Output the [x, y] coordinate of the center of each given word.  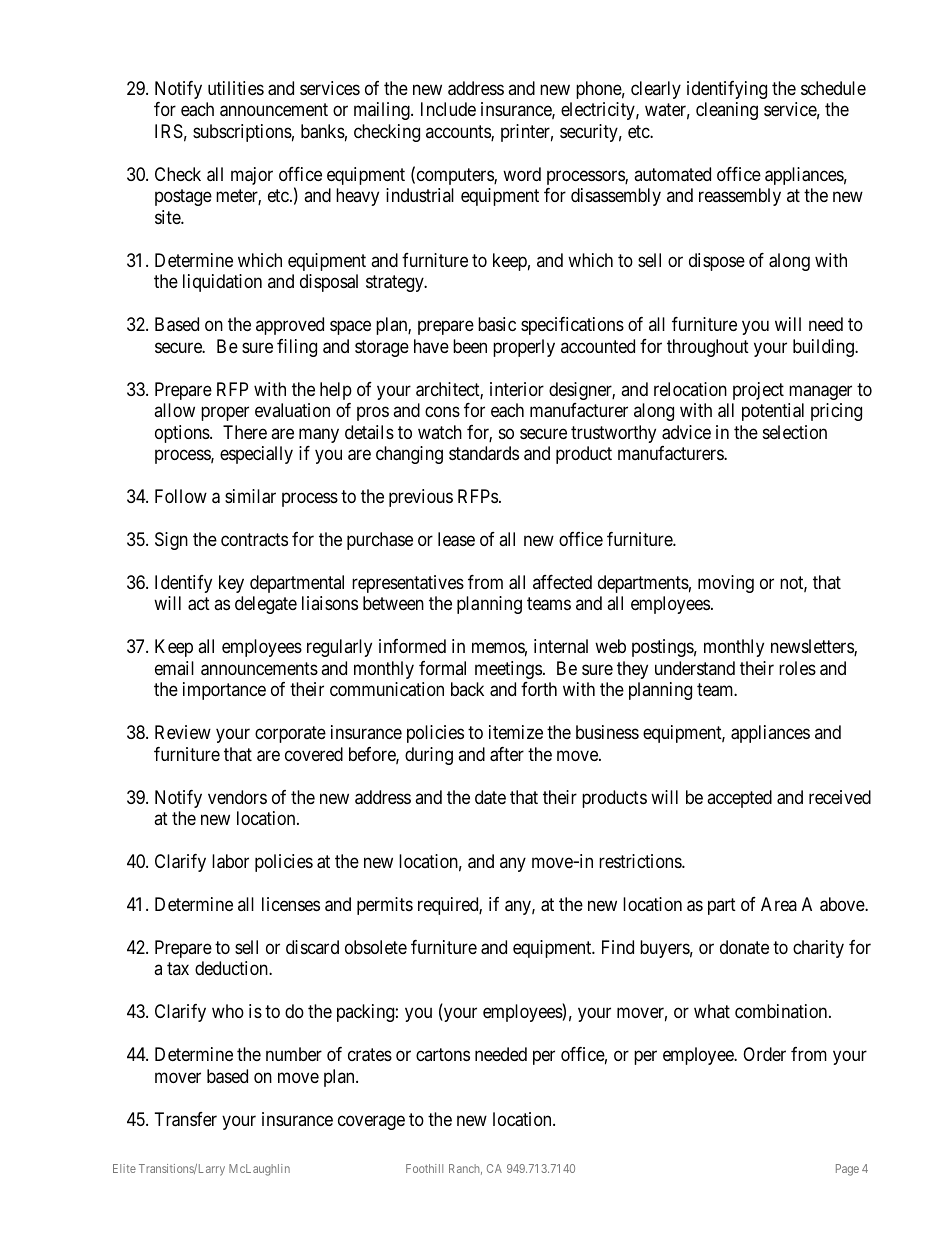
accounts [459, 133]
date [490, 797]
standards [484, 453]
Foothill [424, 1168]
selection [795, 432]
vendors [237, 797]
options [183, 434]
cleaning [727, 111]
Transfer [186, 1119]
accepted [739, 799]
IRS [169, 131]
